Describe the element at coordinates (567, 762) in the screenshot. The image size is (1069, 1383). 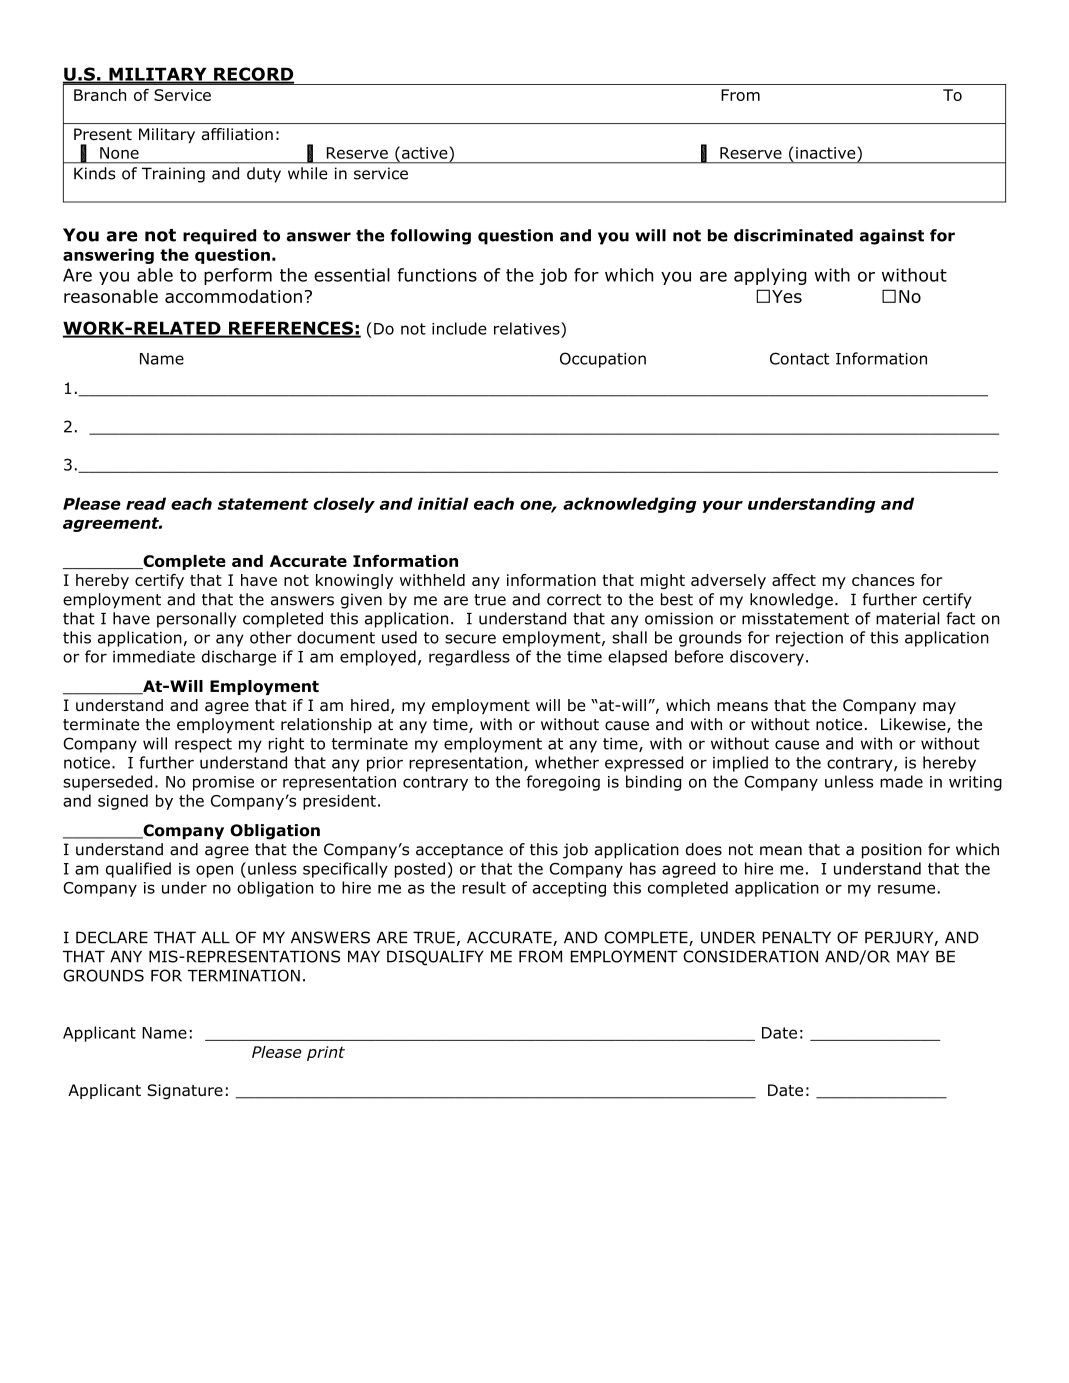
I see `whether` at that location.
